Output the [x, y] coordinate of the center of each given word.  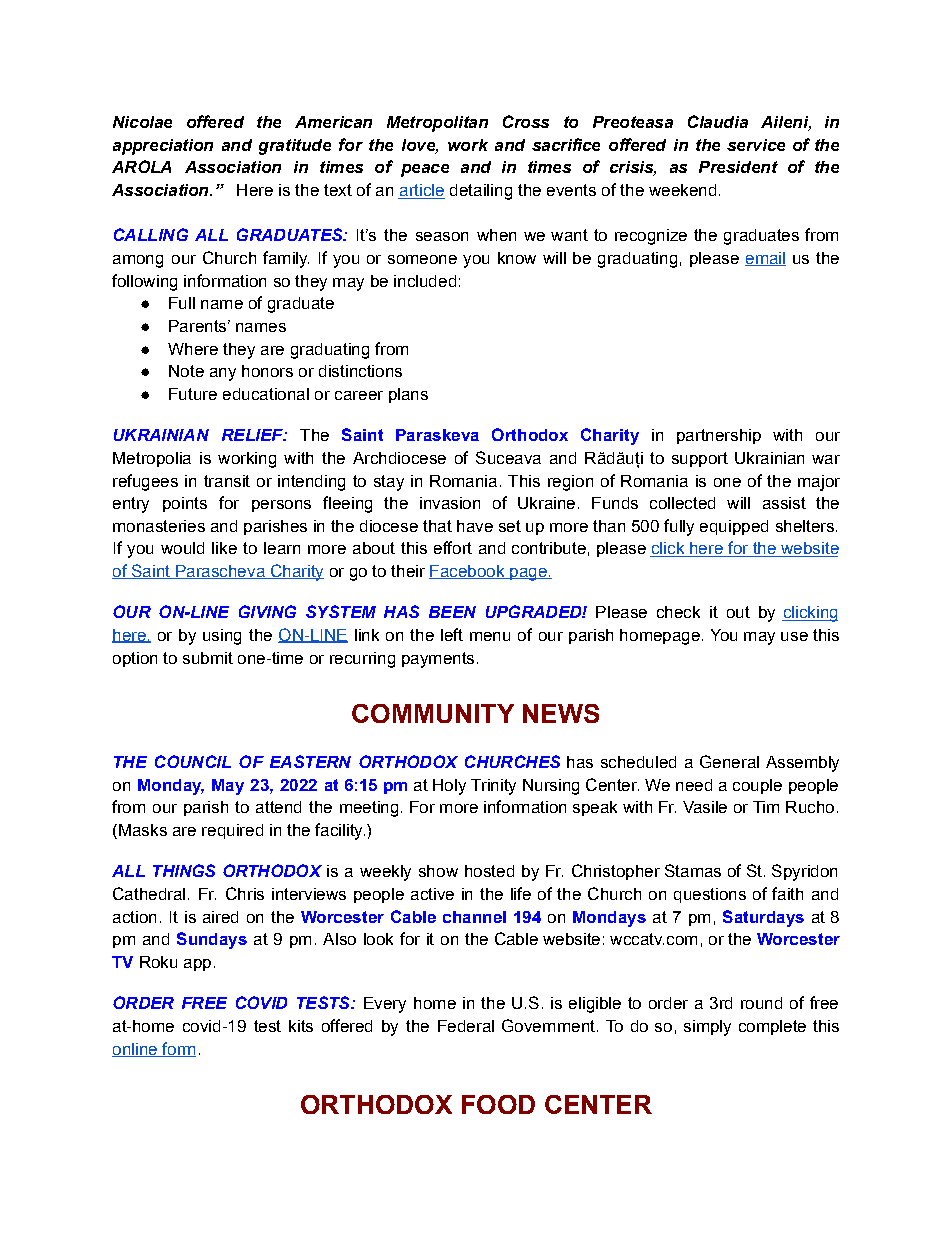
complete [772, 1027]
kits [301, 1026]
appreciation [163, 147]
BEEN [452, 612]
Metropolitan [437, 124]
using [222, 637]
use [794, 636]
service [756, 145]
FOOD [498, 1104]
